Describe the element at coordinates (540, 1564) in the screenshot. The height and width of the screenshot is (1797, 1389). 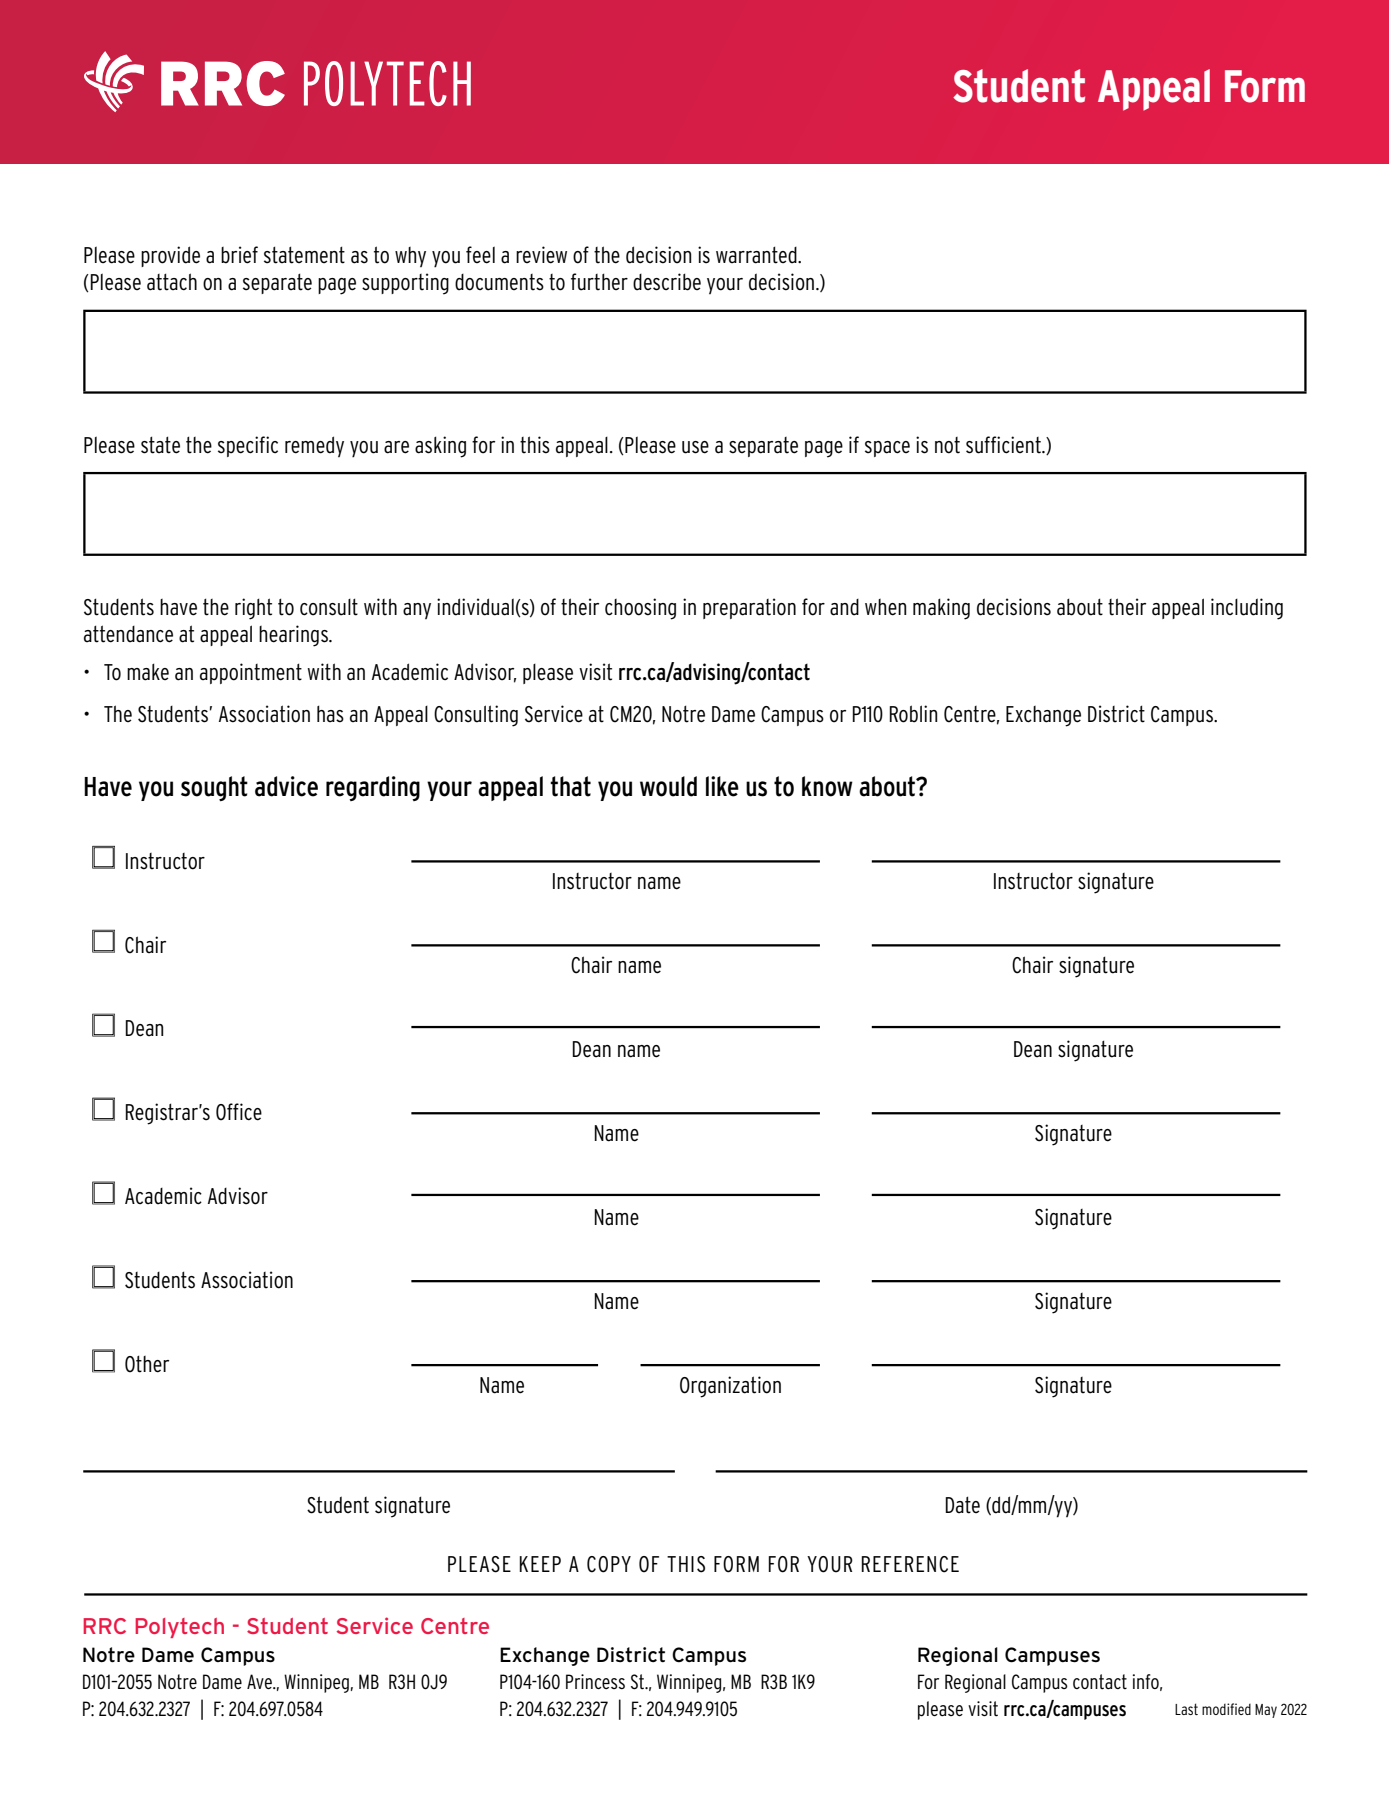
I see `KEEP` at that location.
